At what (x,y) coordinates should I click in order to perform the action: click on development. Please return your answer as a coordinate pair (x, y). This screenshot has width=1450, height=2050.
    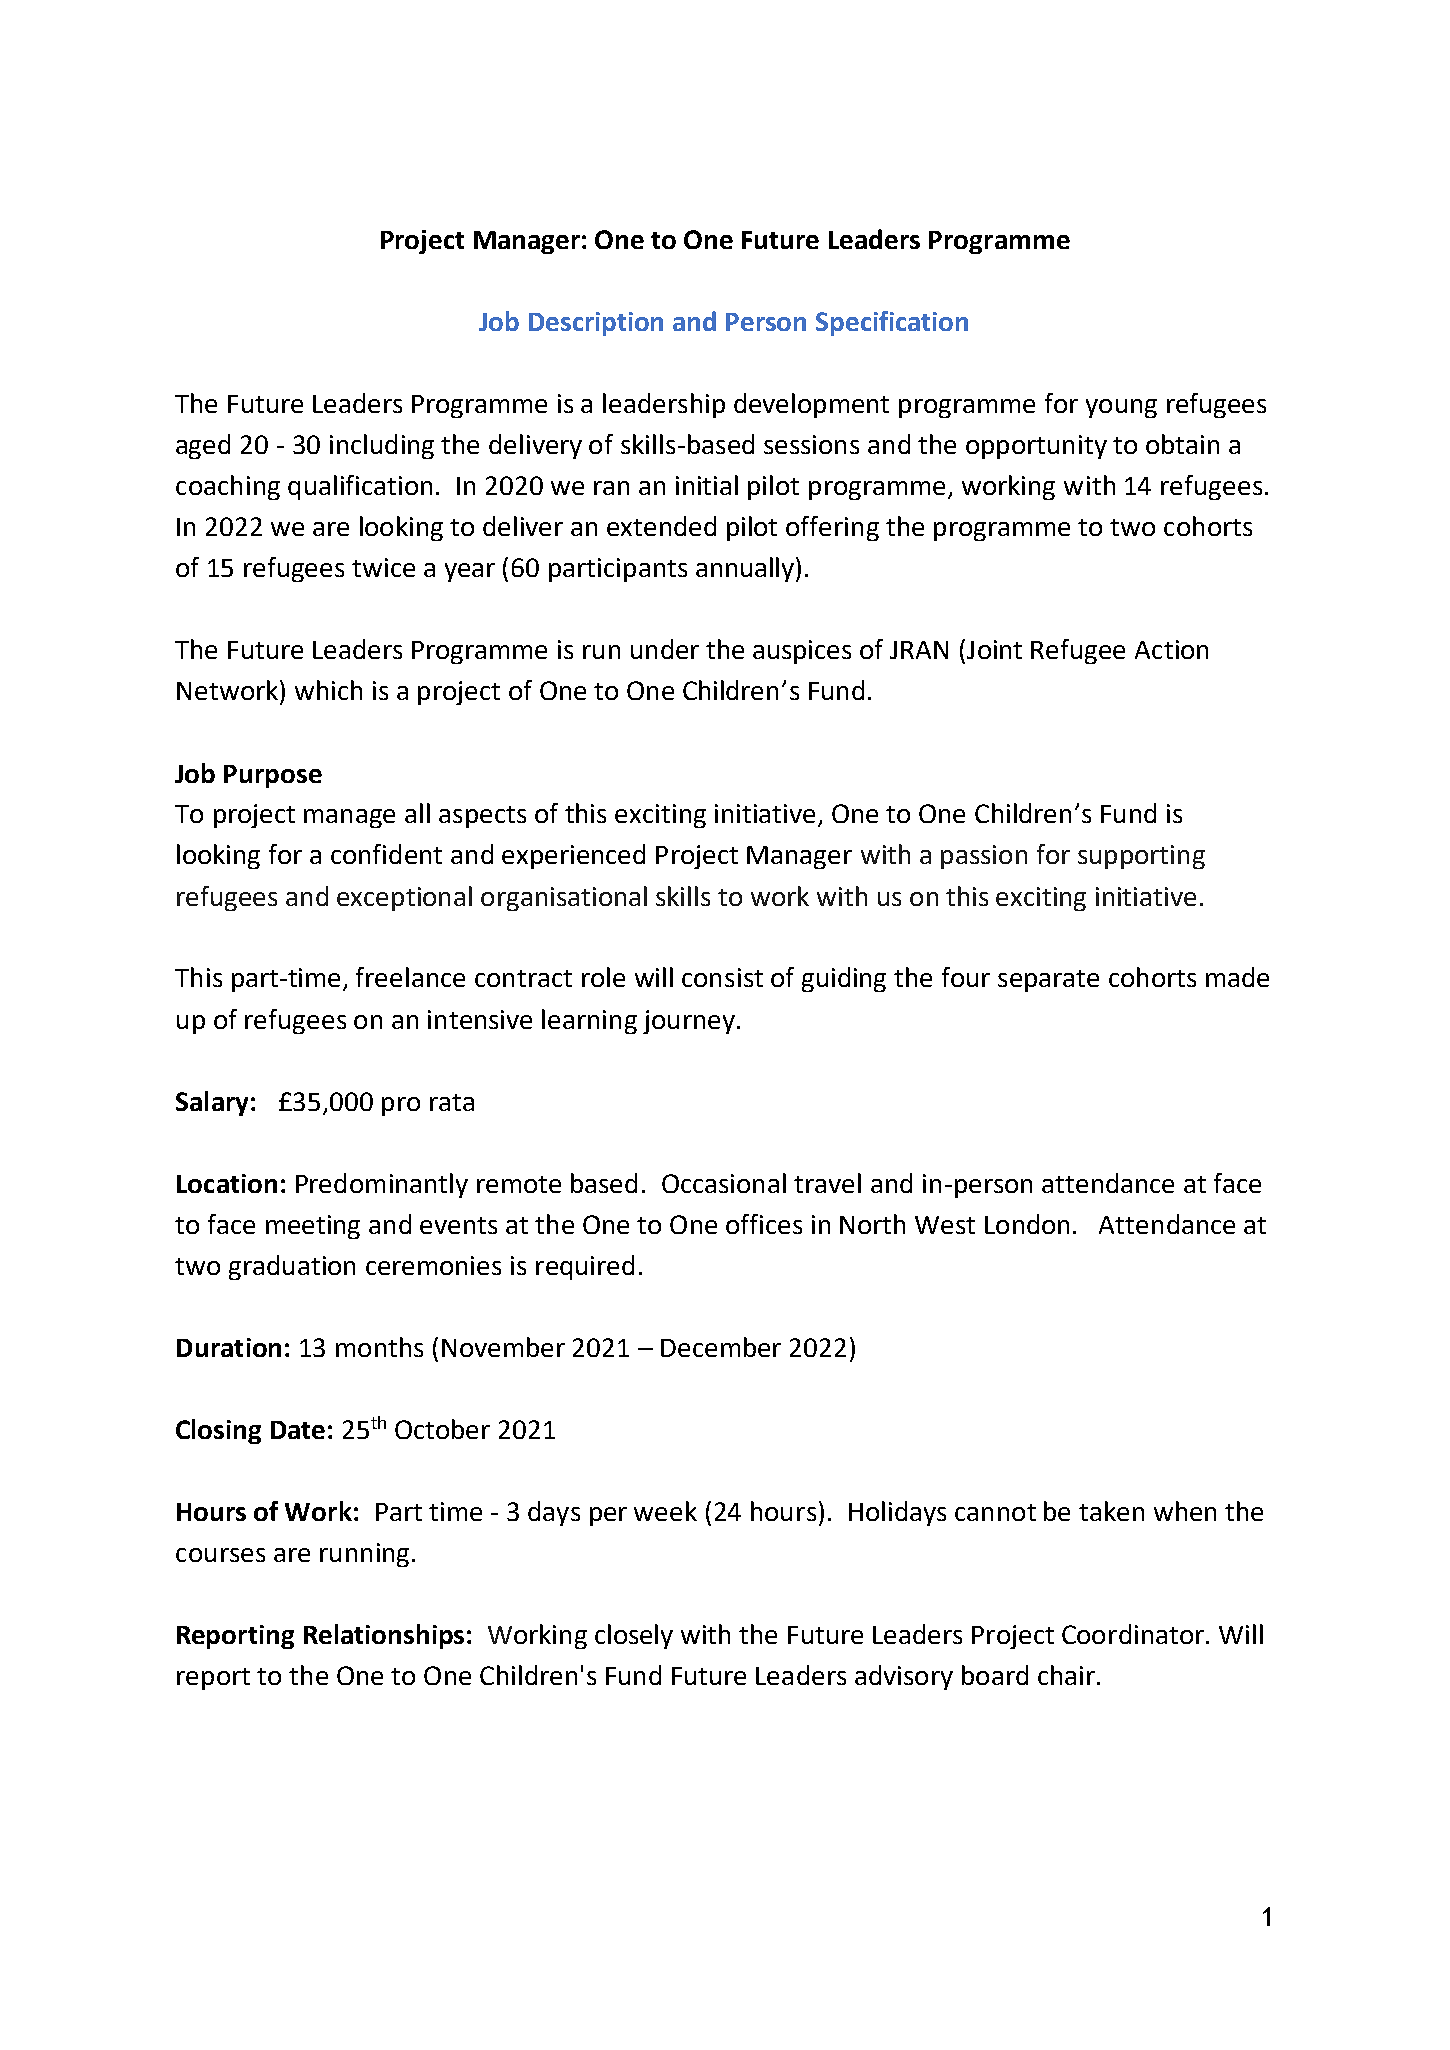
    Looking at the image, I should click on (811, 405).
